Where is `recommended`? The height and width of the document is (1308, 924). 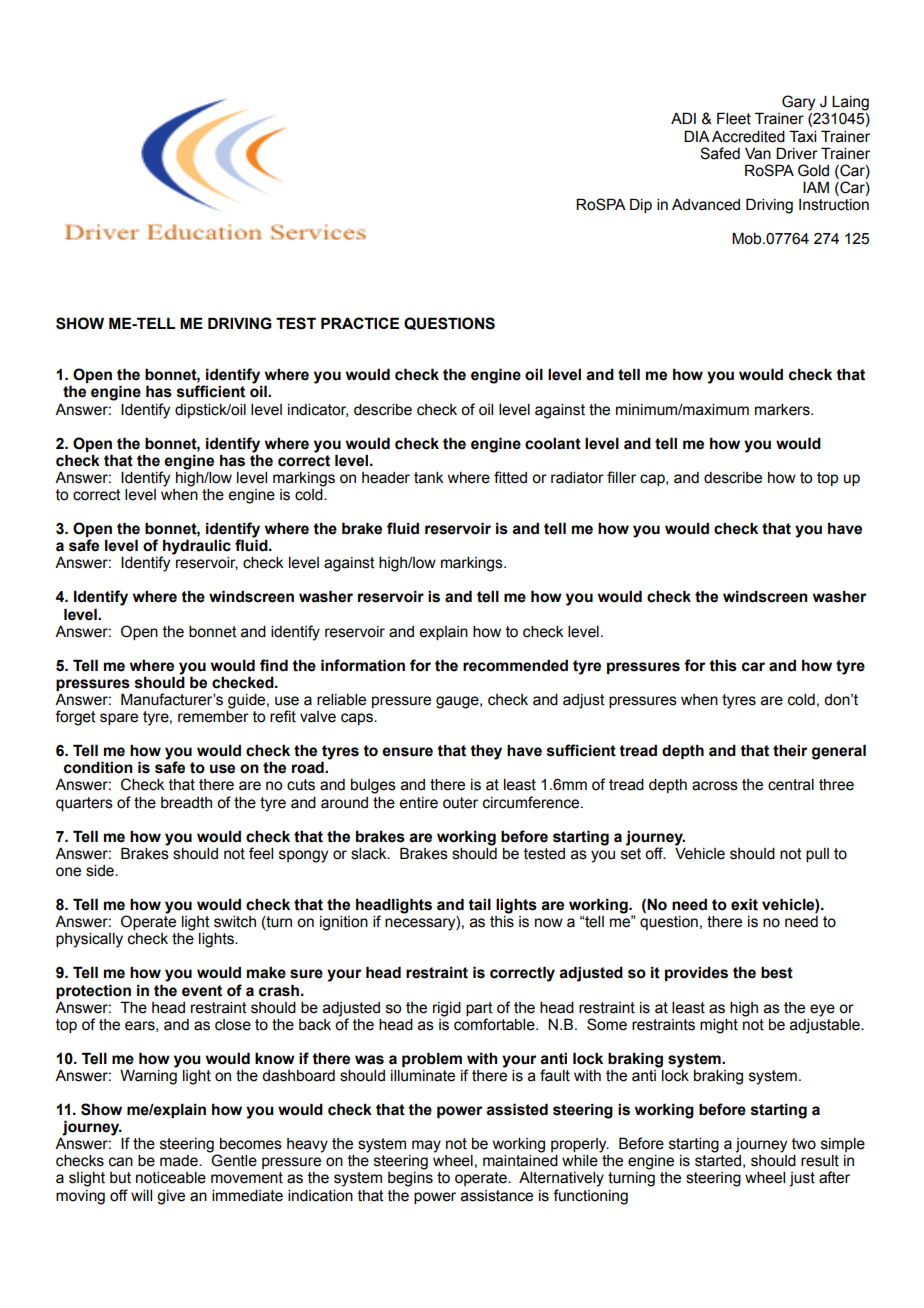 recommended is located at coordinates (515, 665).
